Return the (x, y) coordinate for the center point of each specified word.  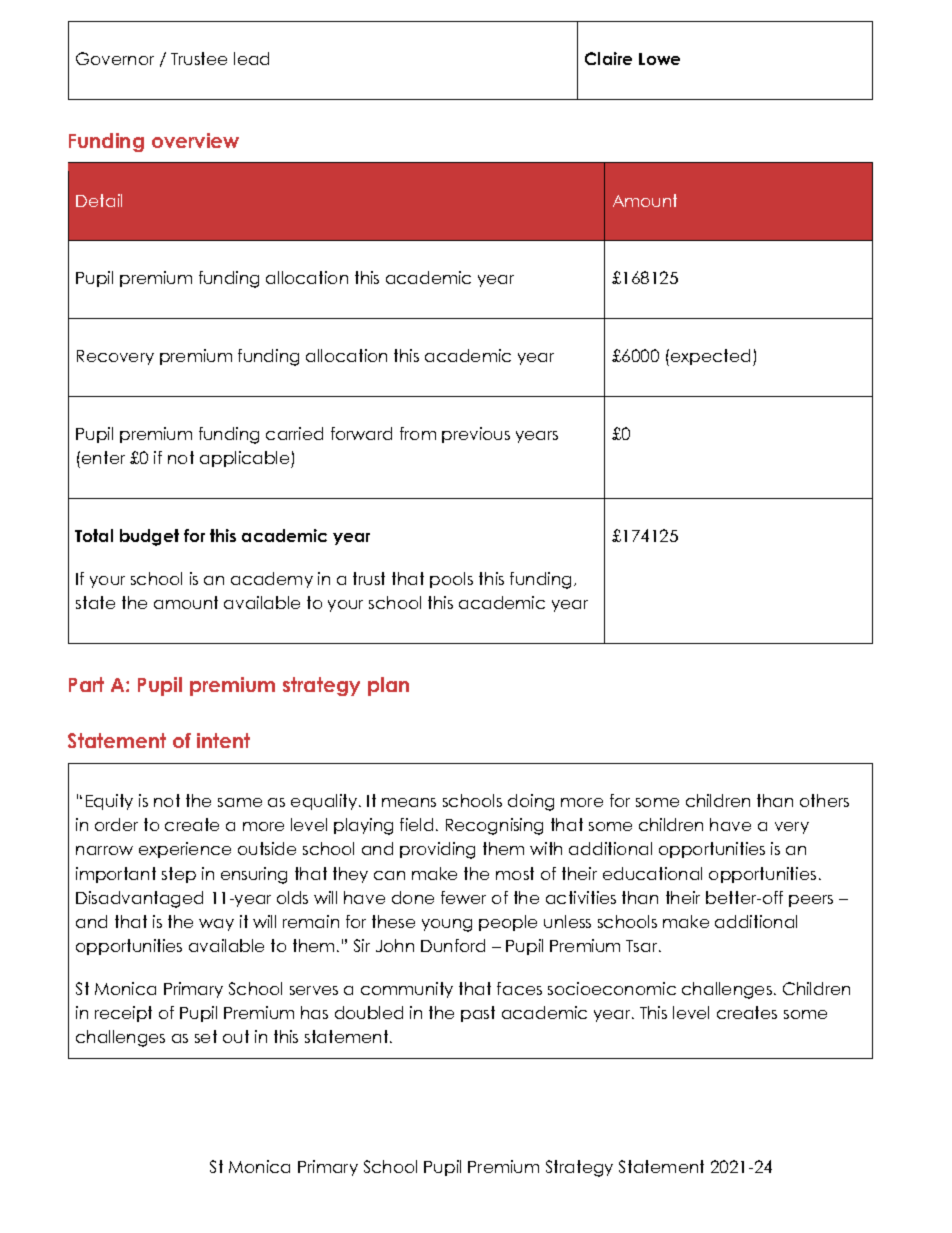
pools (451, 580)
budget (149, 537)
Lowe (659, 59)
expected (712, 357)
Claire (608, 58)
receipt (123, 1014)
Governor (115, 58)
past (478, 1014)
